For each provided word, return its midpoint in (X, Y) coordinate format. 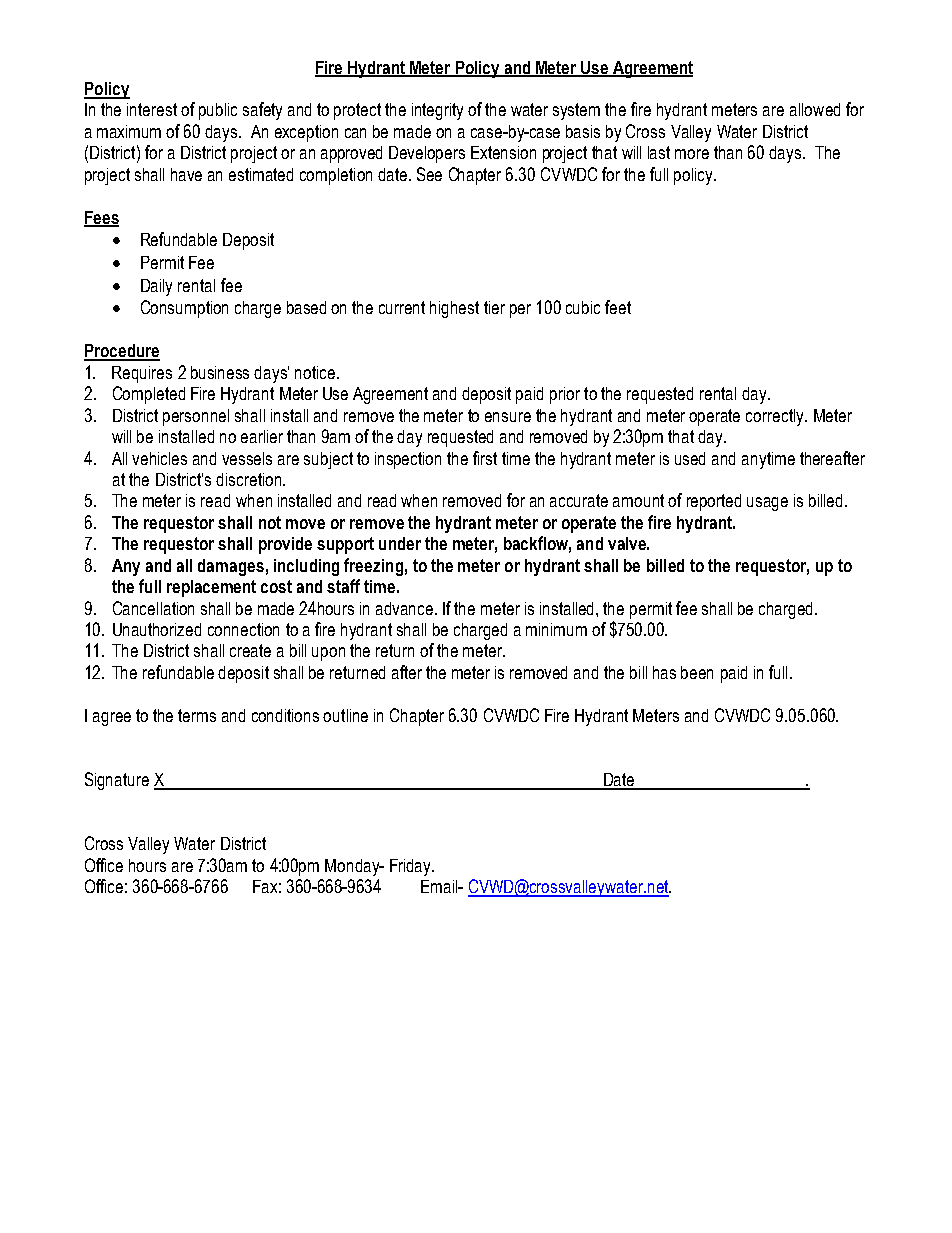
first (485, 458)
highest (454, 309)
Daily (156, 287)
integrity (437, 111)
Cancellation (153, 608)
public (218, 111)
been (697, 672)
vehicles (159, 458)
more (692, 154)
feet (618, 307)
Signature (117, 781)
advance (406, 608)
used (690, 458)
